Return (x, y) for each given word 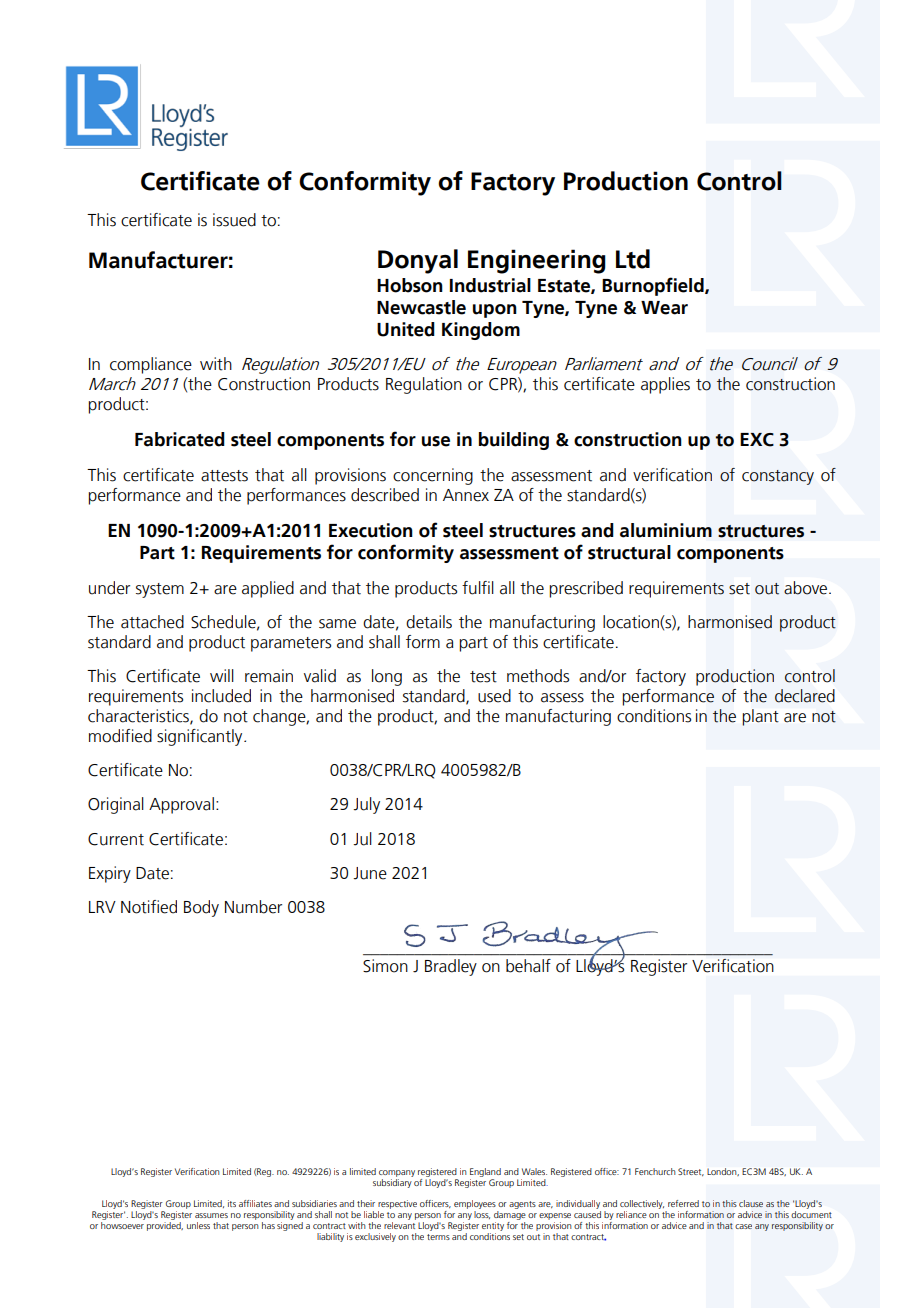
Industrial (490, 285)
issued (234, 220)
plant (761, 717)
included (221, 696)
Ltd (633, 259)
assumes (211, 1215)
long (387, 677)
